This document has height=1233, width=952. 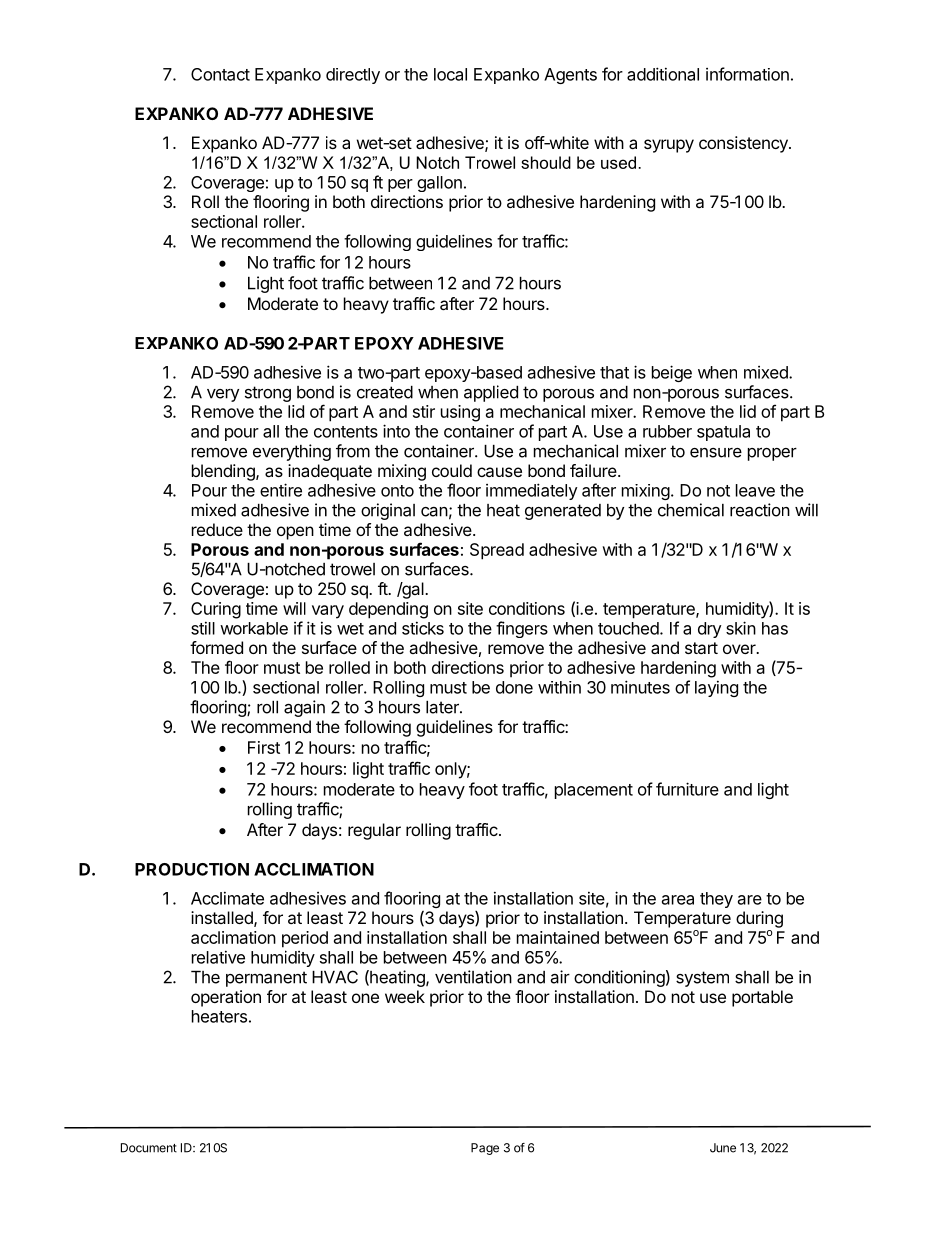 I want to click on furniture, so click(x=687, y=789).
